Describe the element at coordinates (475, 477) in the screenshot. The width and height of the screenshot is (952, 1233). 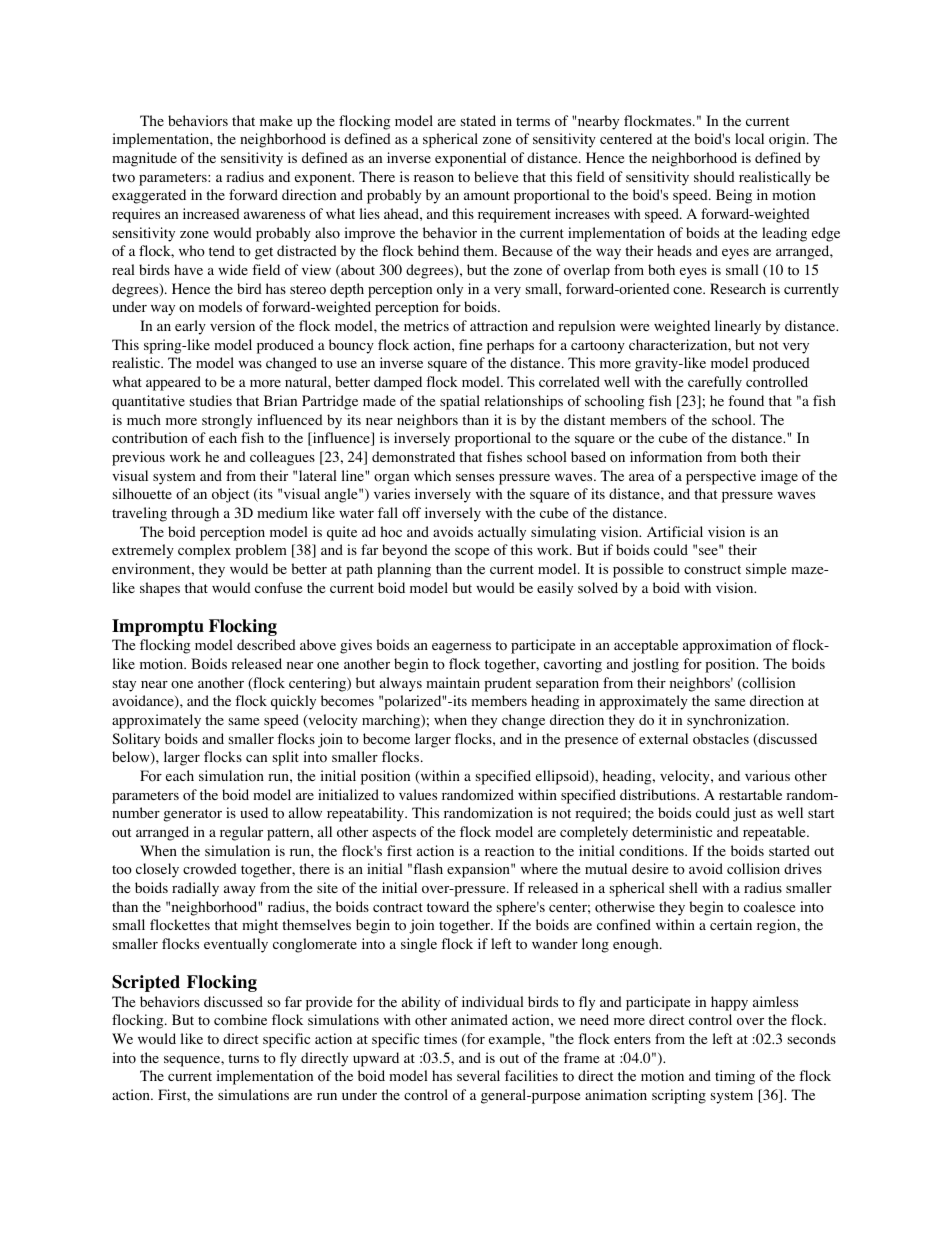
I see `senses` at that location.
